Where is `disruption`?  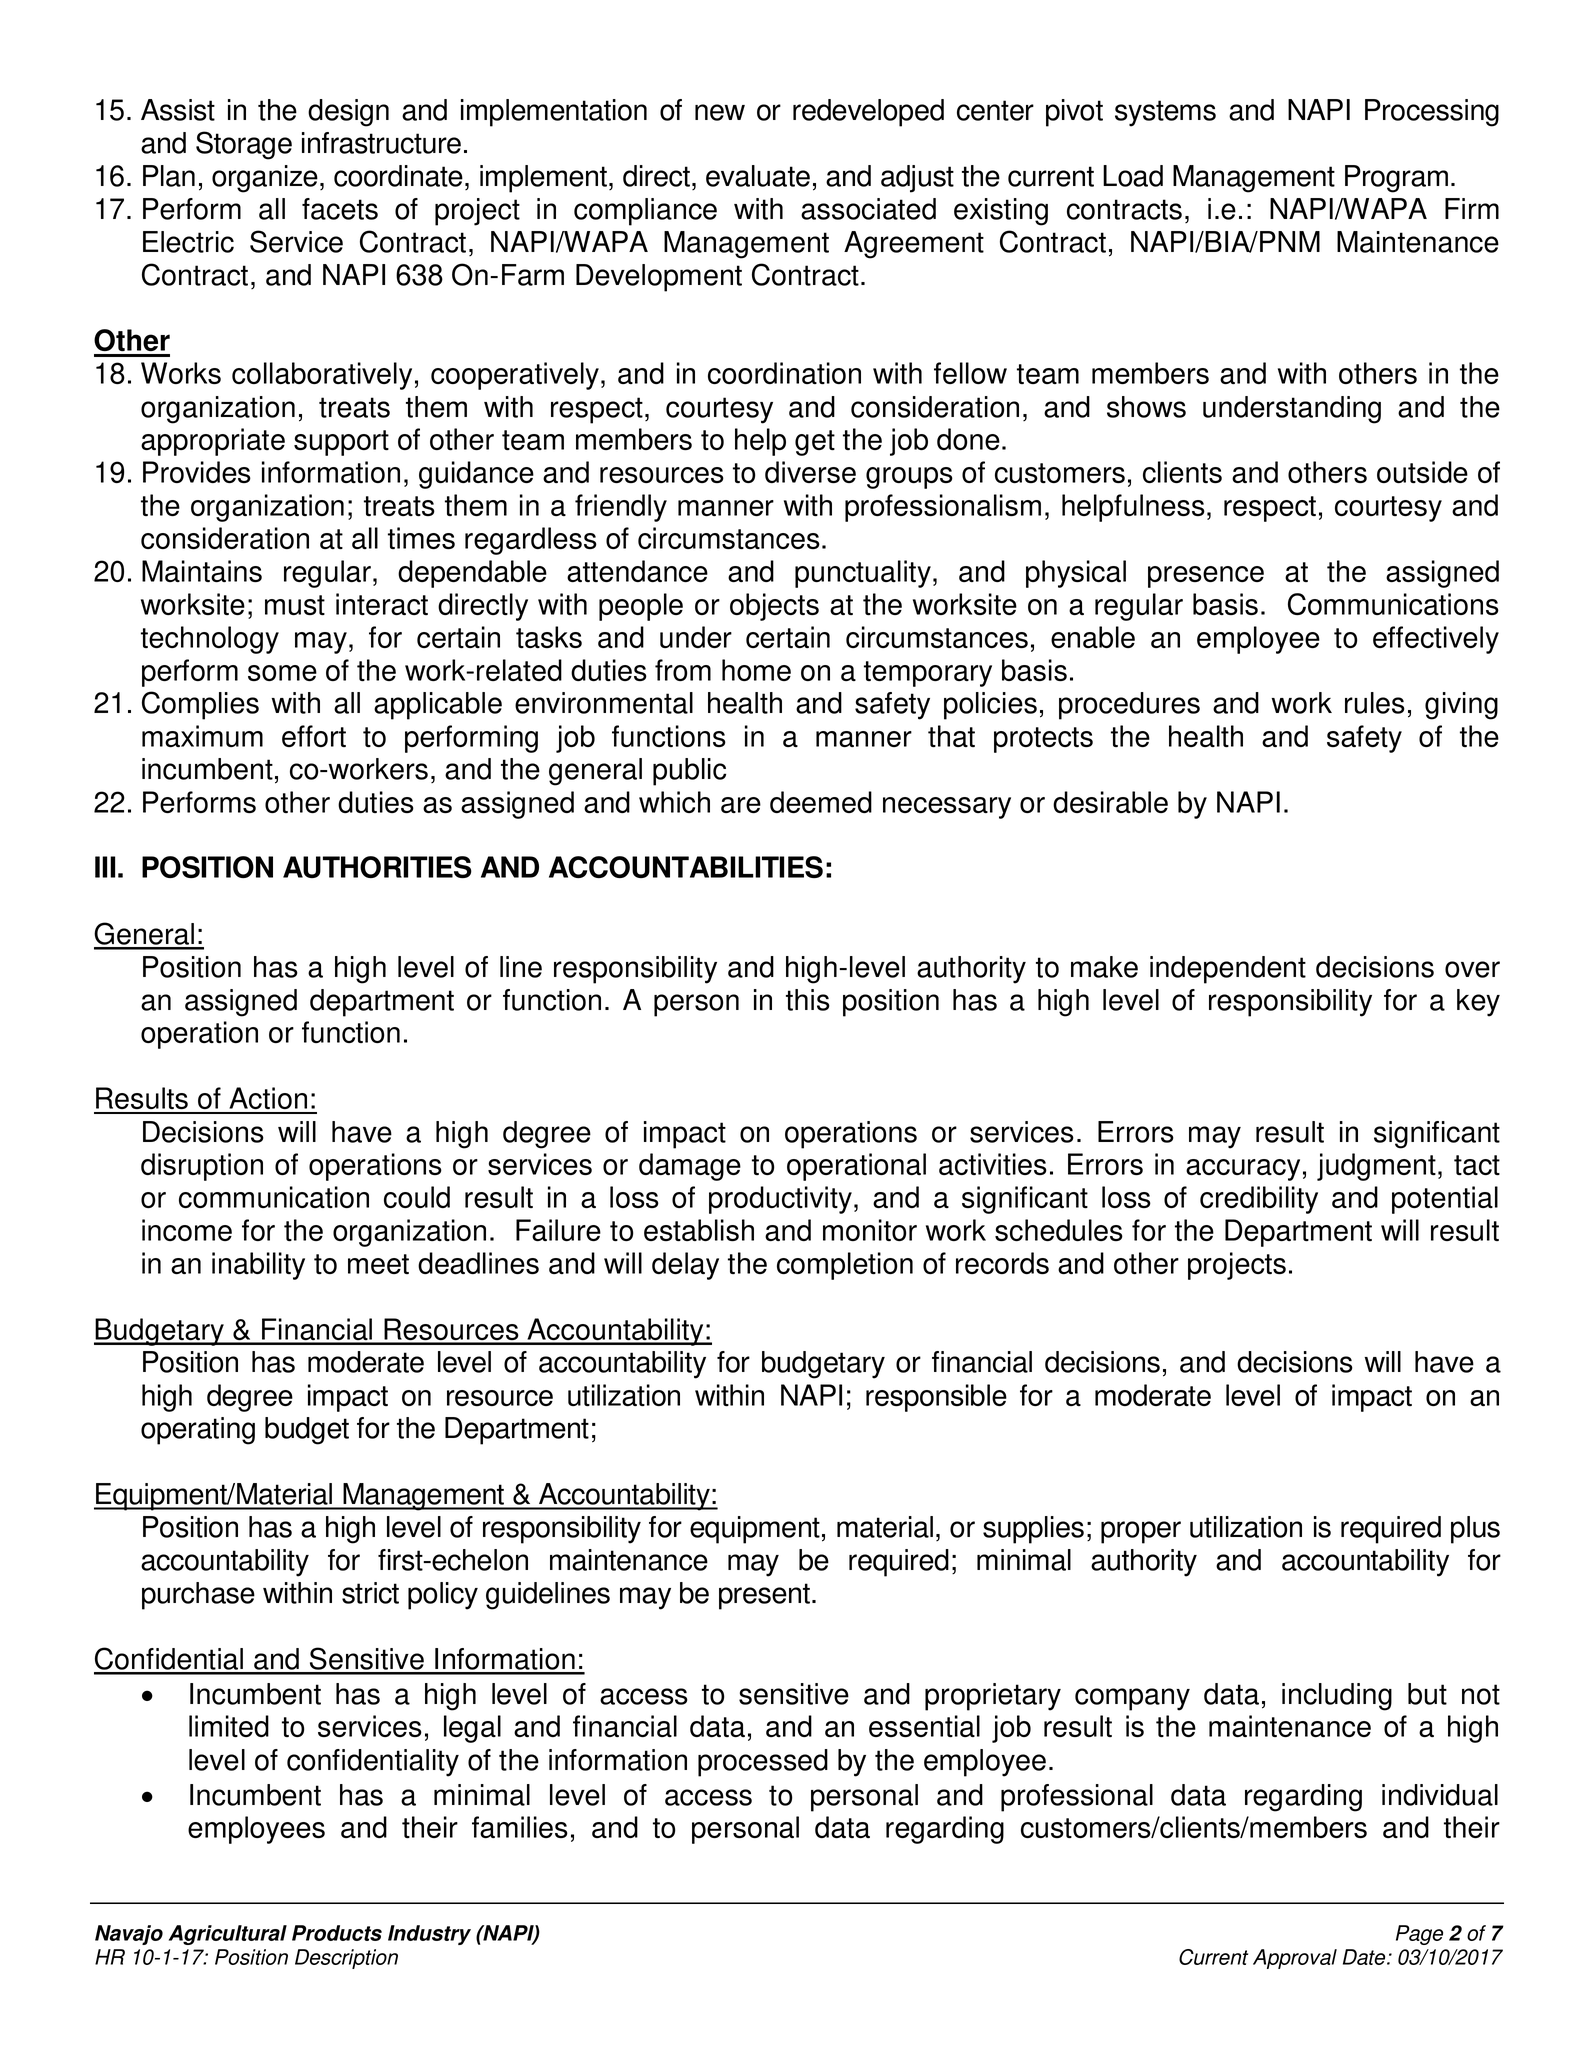 disruption is located at coordinates (202, 1167).
